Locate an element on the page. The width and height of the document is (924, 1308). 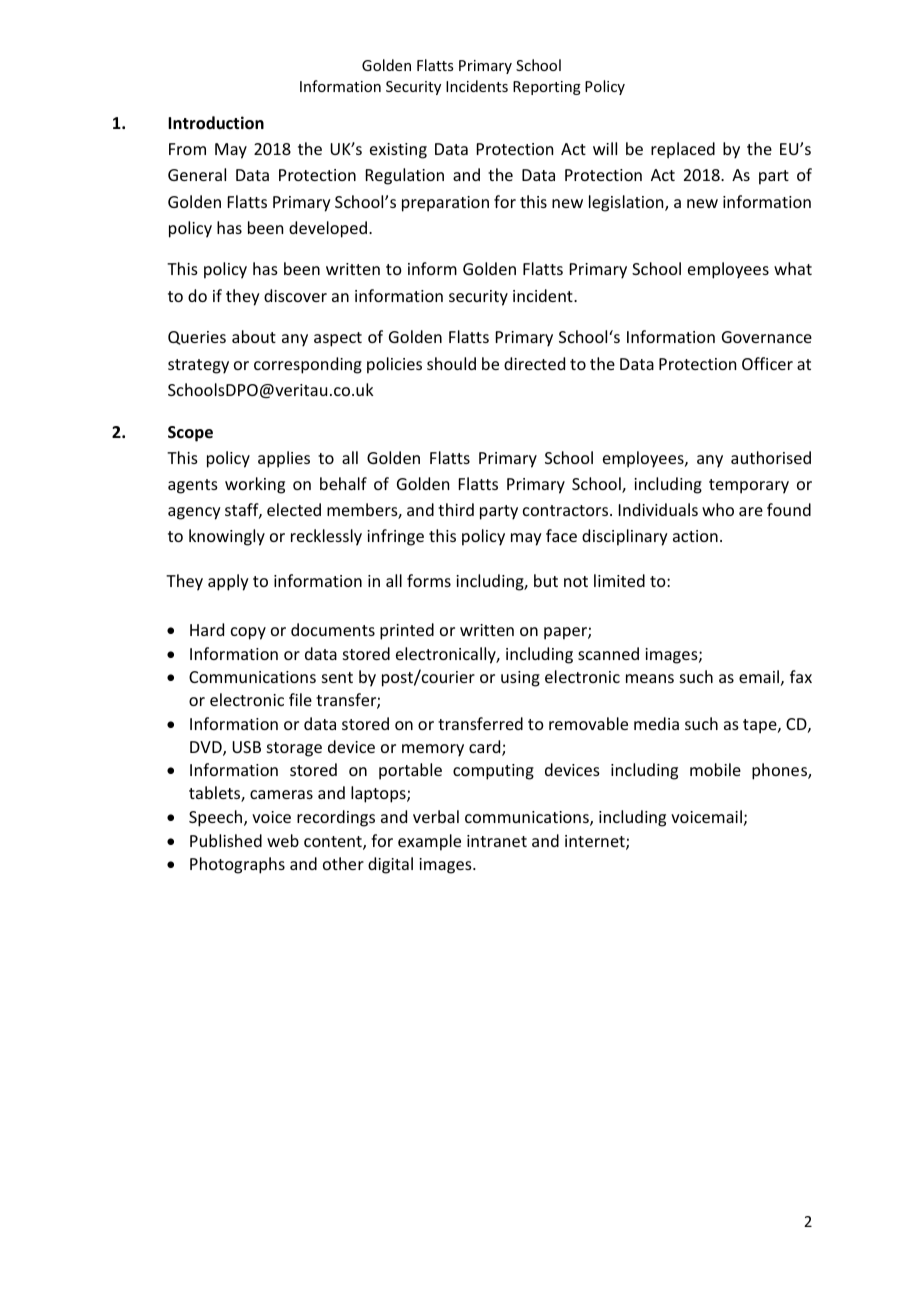
Introduction is located at coordinates (216, 123).
